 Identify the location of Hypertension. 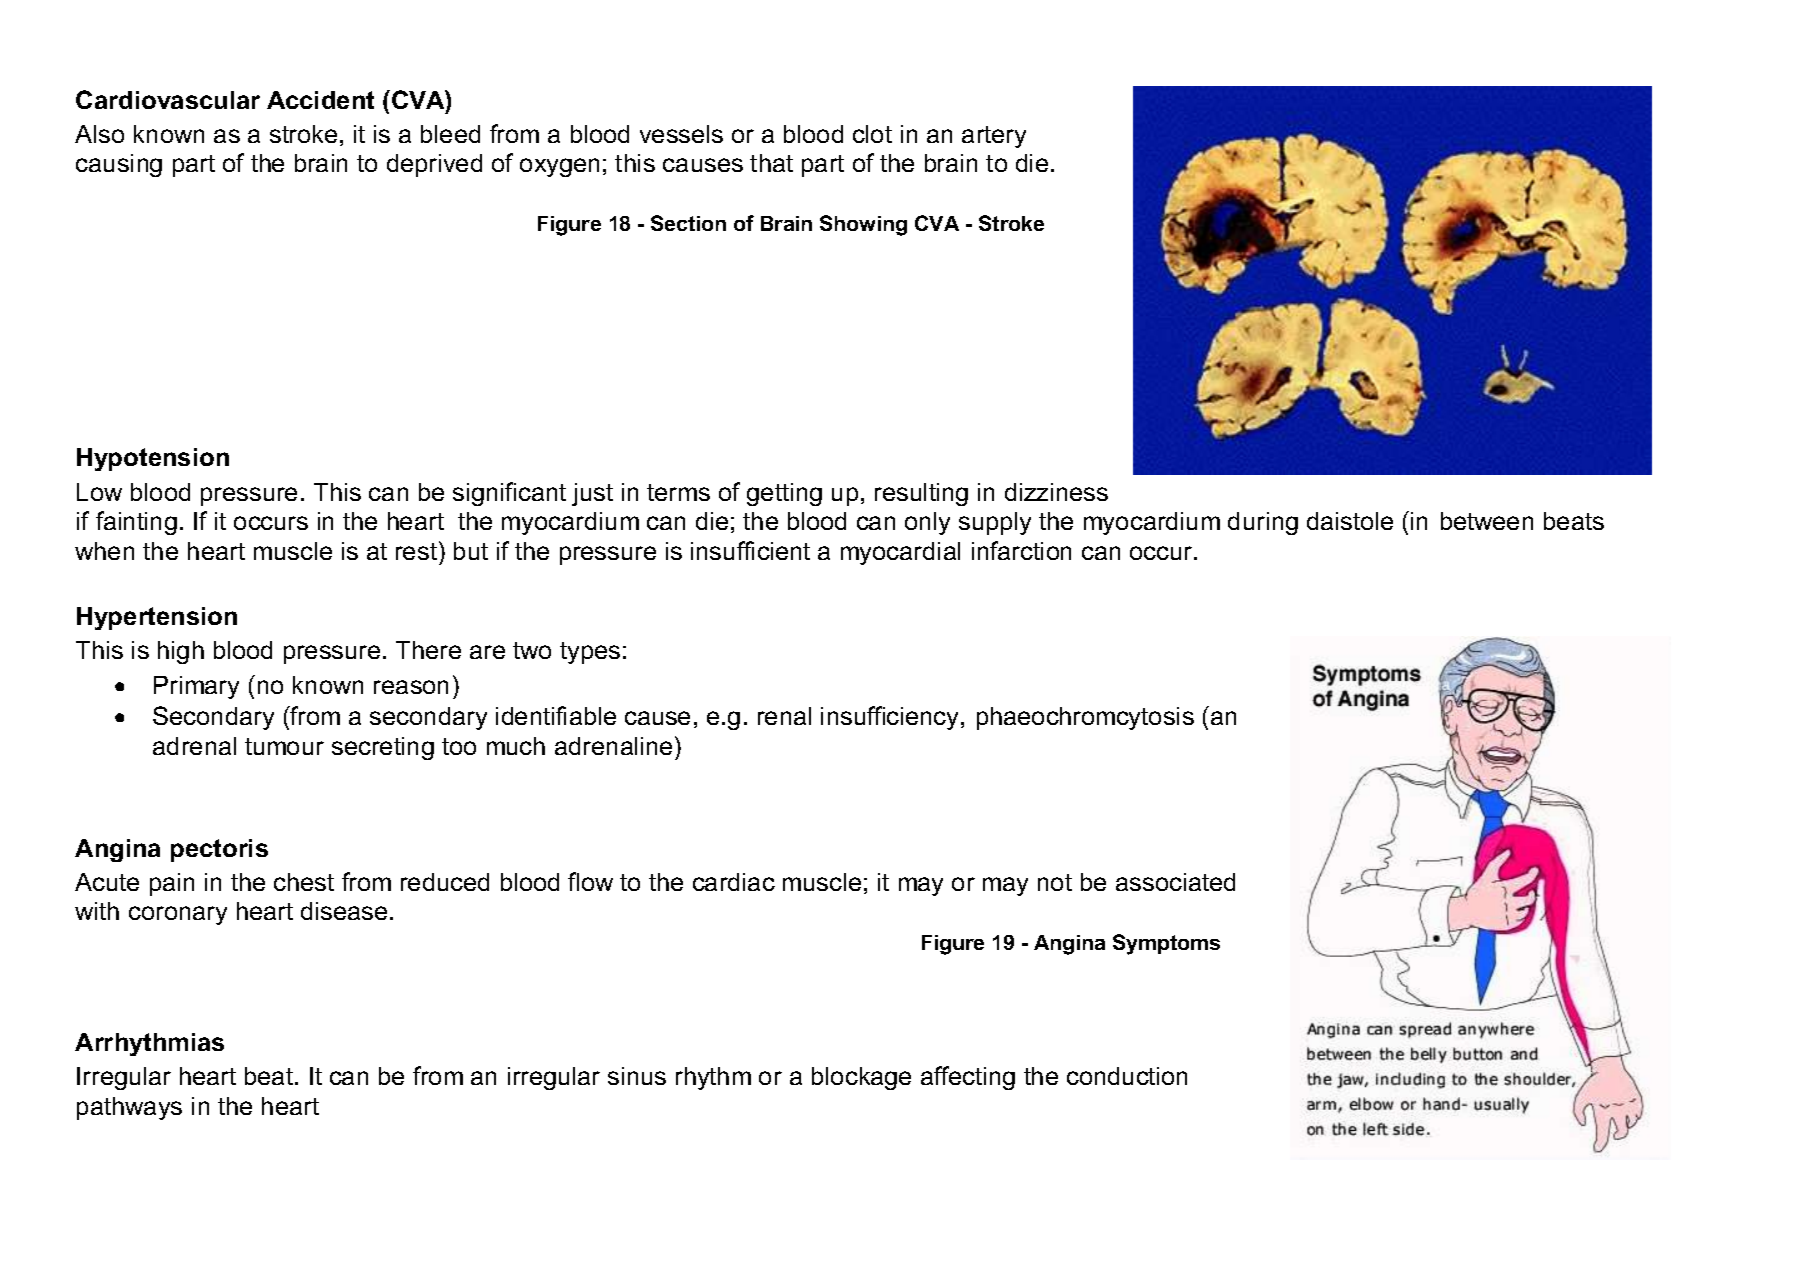
(157, 618).
